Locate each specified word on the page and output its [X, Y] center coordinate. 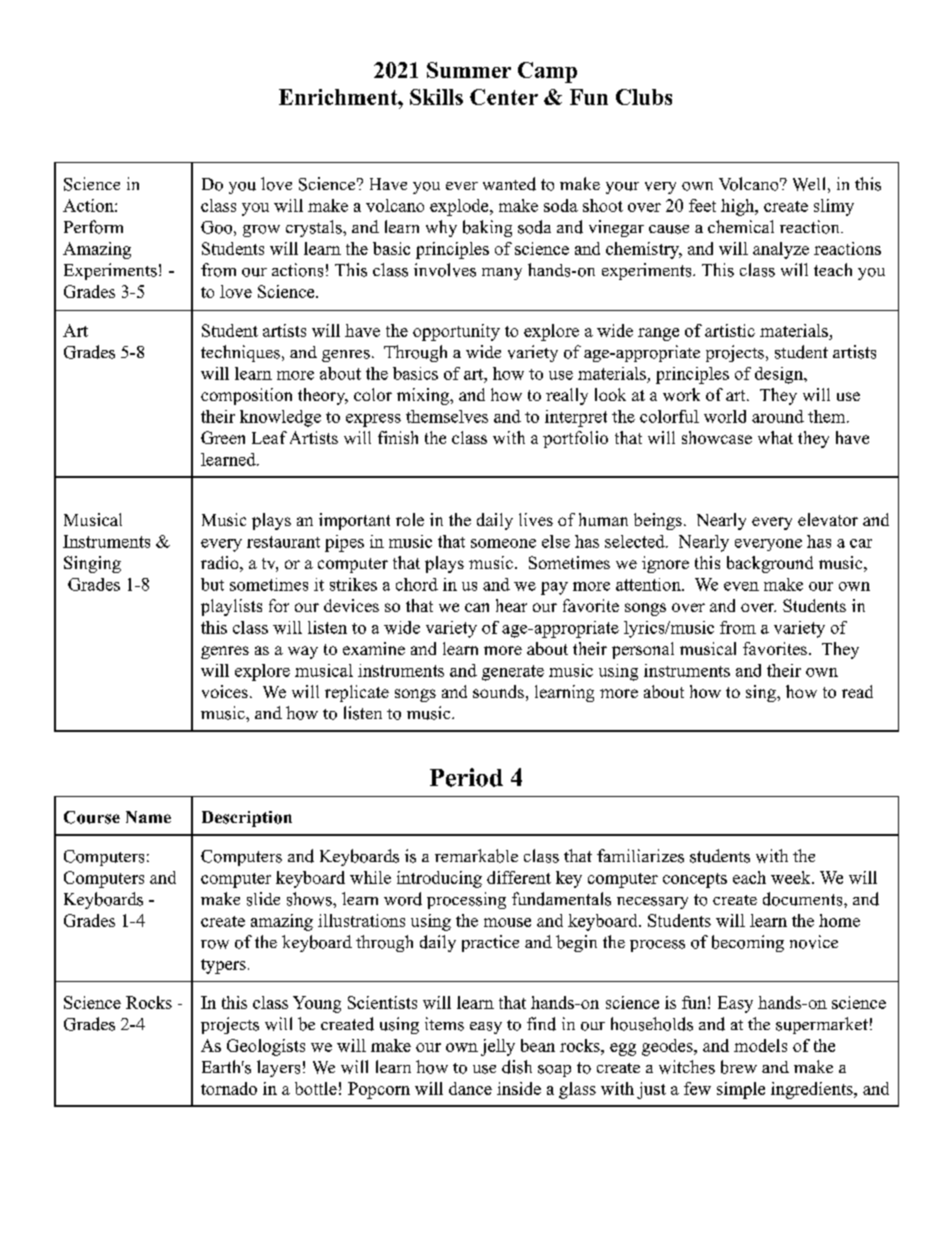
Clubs [644, 97]
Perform [93, 227]
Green [223, 437]
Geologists [266, 1047]
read [857, 691]
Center [504, 97]
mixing [424, 396]
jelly [498, 1047]
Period [466, 777]
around [778, 416]
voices [225, 691]
